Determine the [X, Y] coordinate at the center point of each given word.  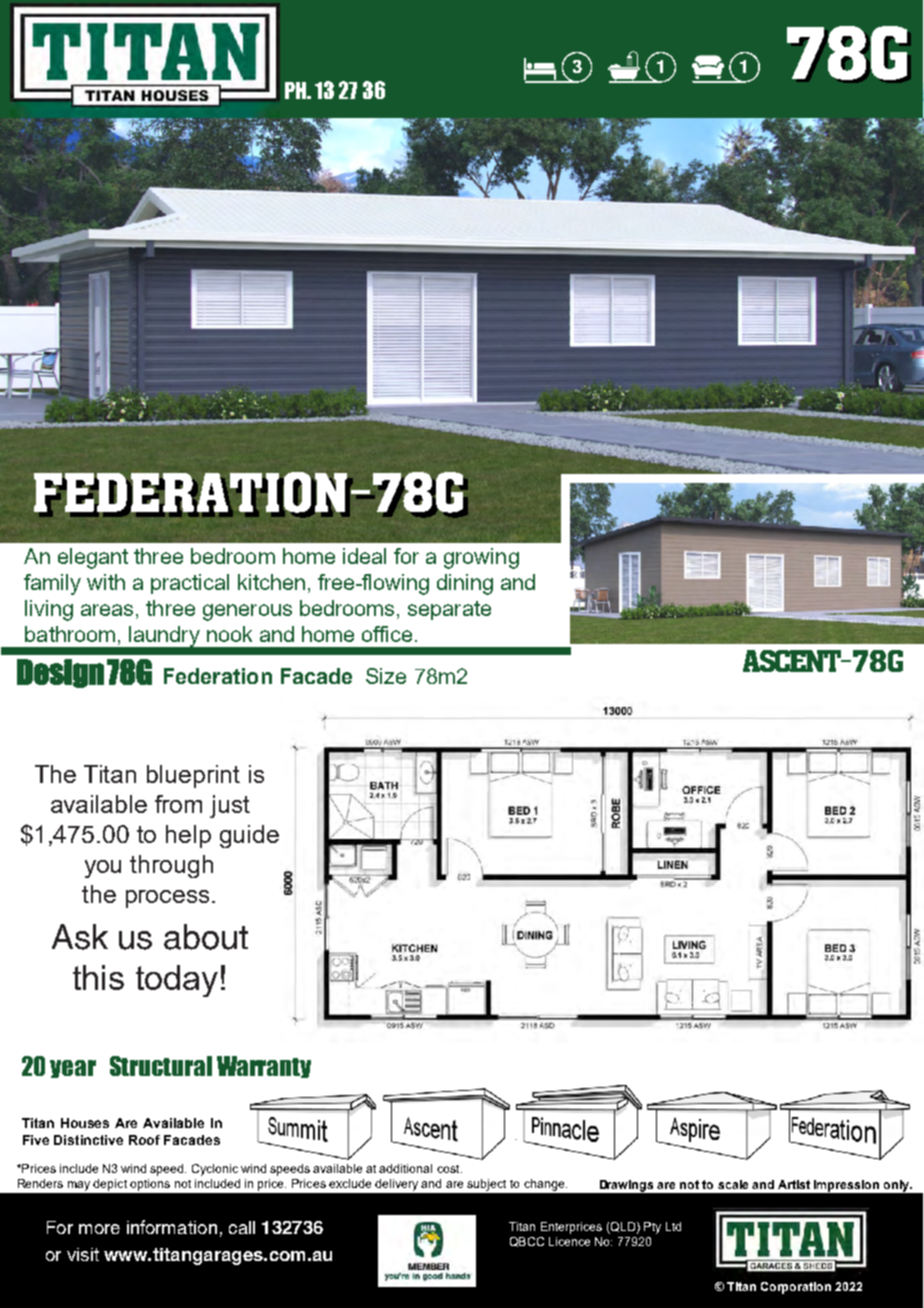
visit [83, 1254]
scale [733, 1184]
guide [249, 836]
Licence [569, 1241]
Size [386, 676]
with [106, 582]
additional [405, 1168]
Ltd [673, 1226]
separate [449, 610]
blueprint [193, 776]
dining [465, 584]
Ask [80, 937]
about [206, 937]
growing [481, 558]
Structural [161, 1066]
